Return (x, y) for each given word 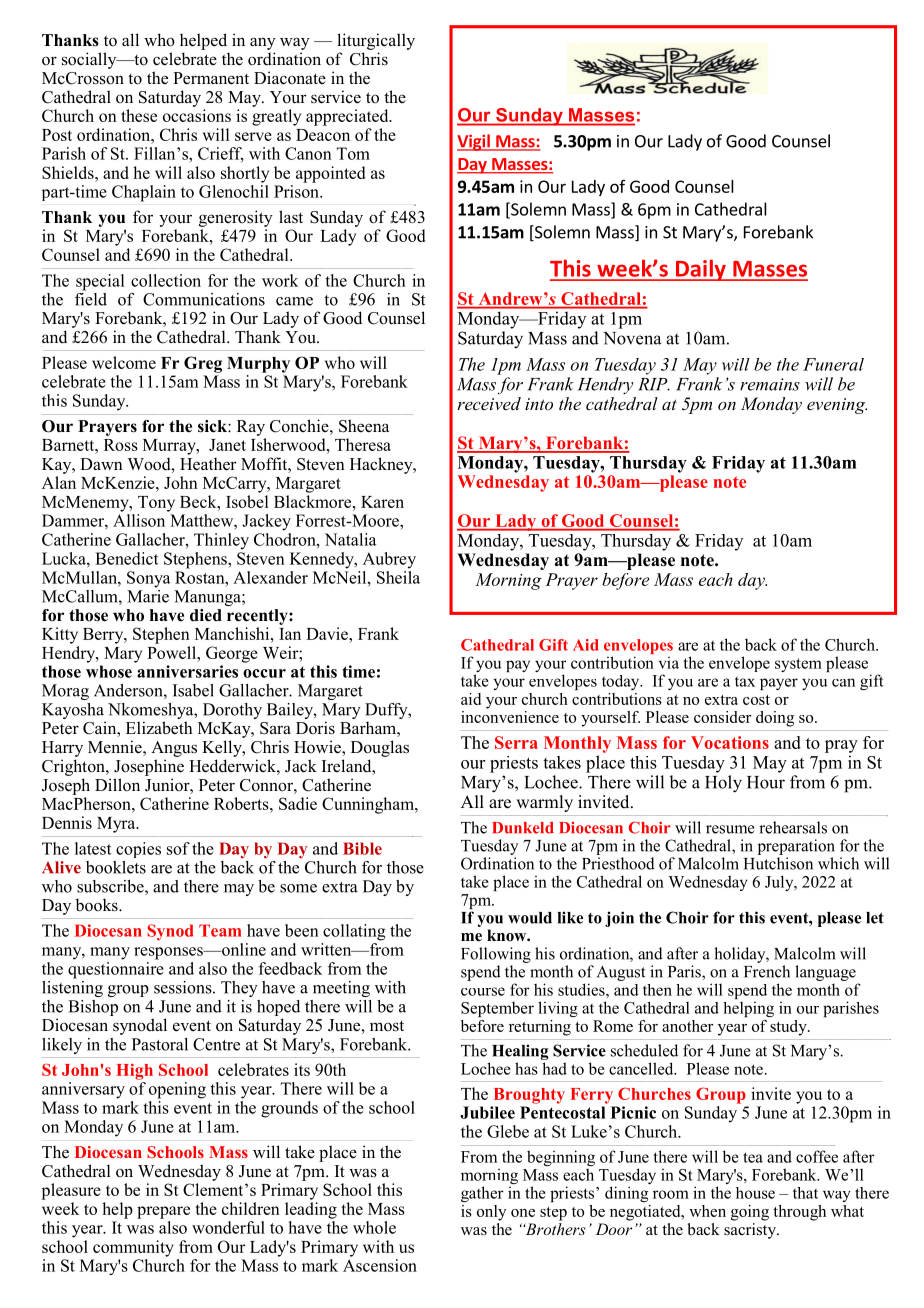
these (139, 115)
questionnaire (116, 969)
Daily (700, 270)
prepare (163, 1212)
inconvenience (510, 715)
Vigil (474, 142)
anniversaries (187, 671)
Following (496, 955)
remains (770, 384)
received (489, 403)
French (767, 971)
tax (745, 682)
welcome (124, 362)
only (491, 1213)
